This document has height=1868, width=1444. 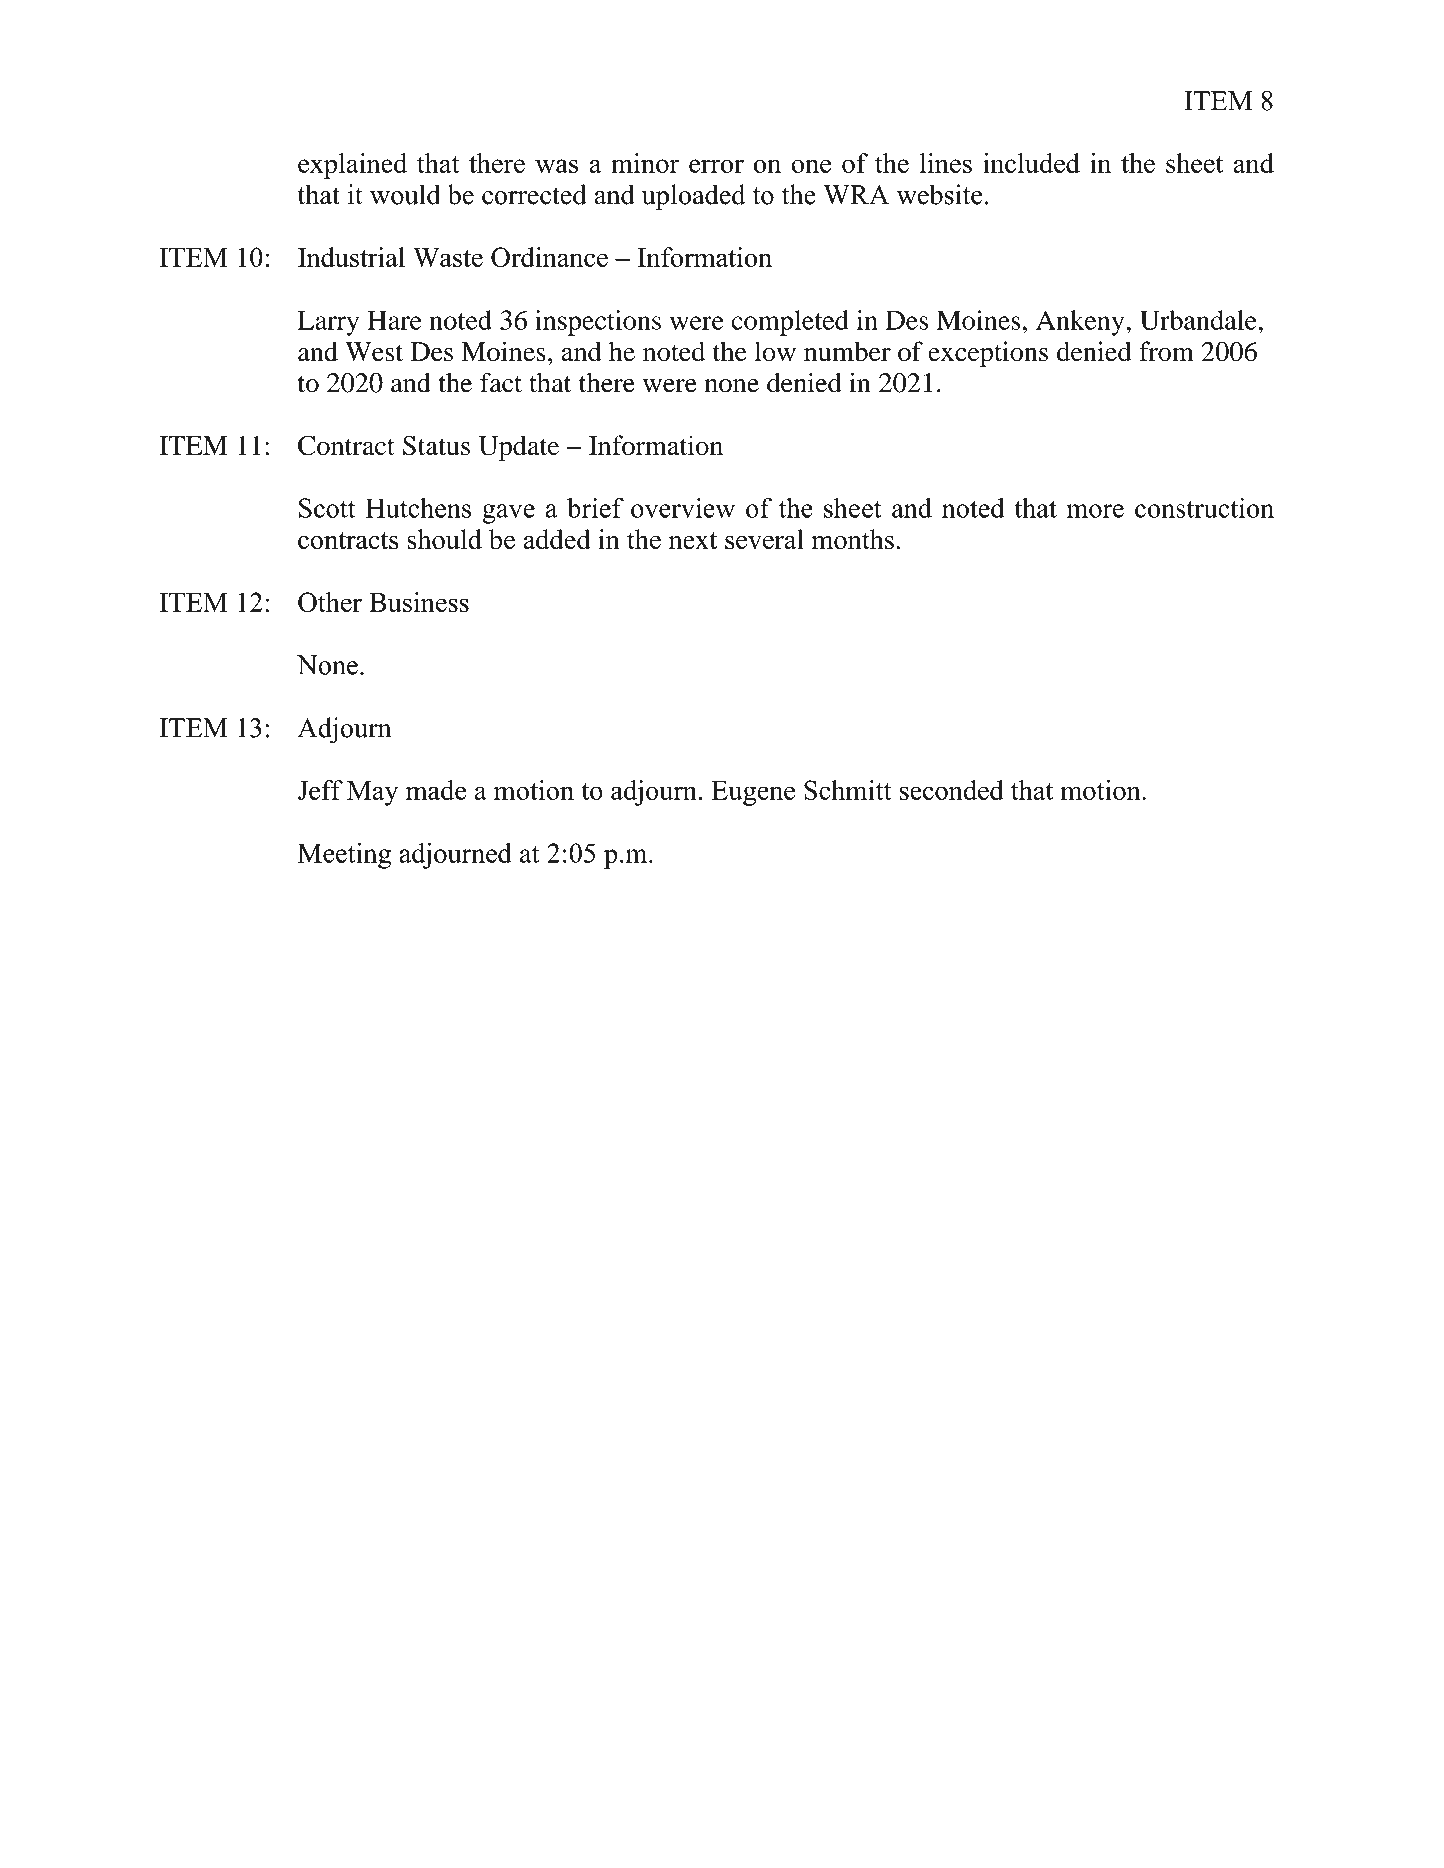 What do you see at coordinates (952, 790) in the document?
I see `seconded` at bounding box center [952, 790].
